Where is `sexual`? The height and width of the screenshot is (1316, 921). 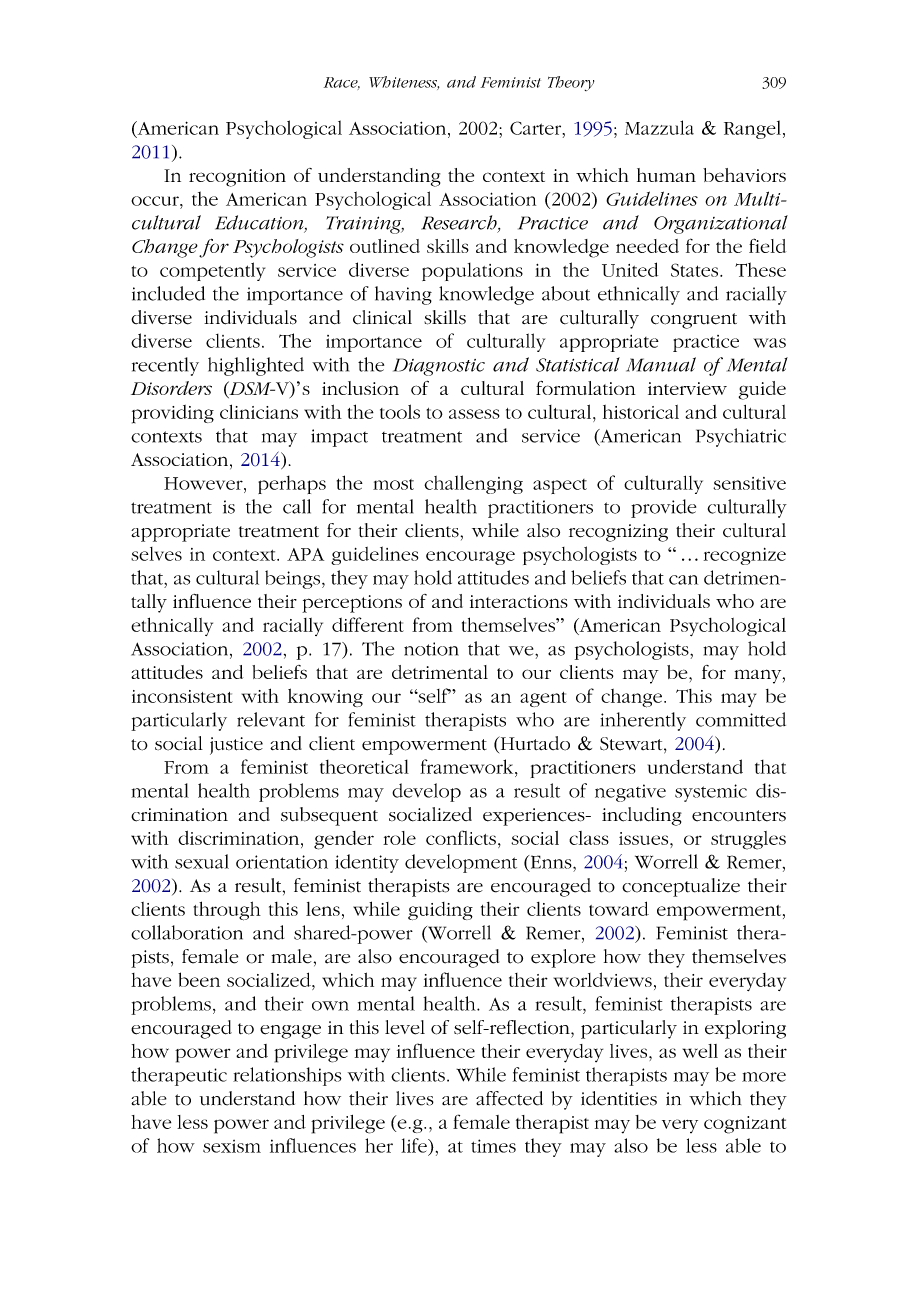 sexual is located at coordinates (202, 861).
